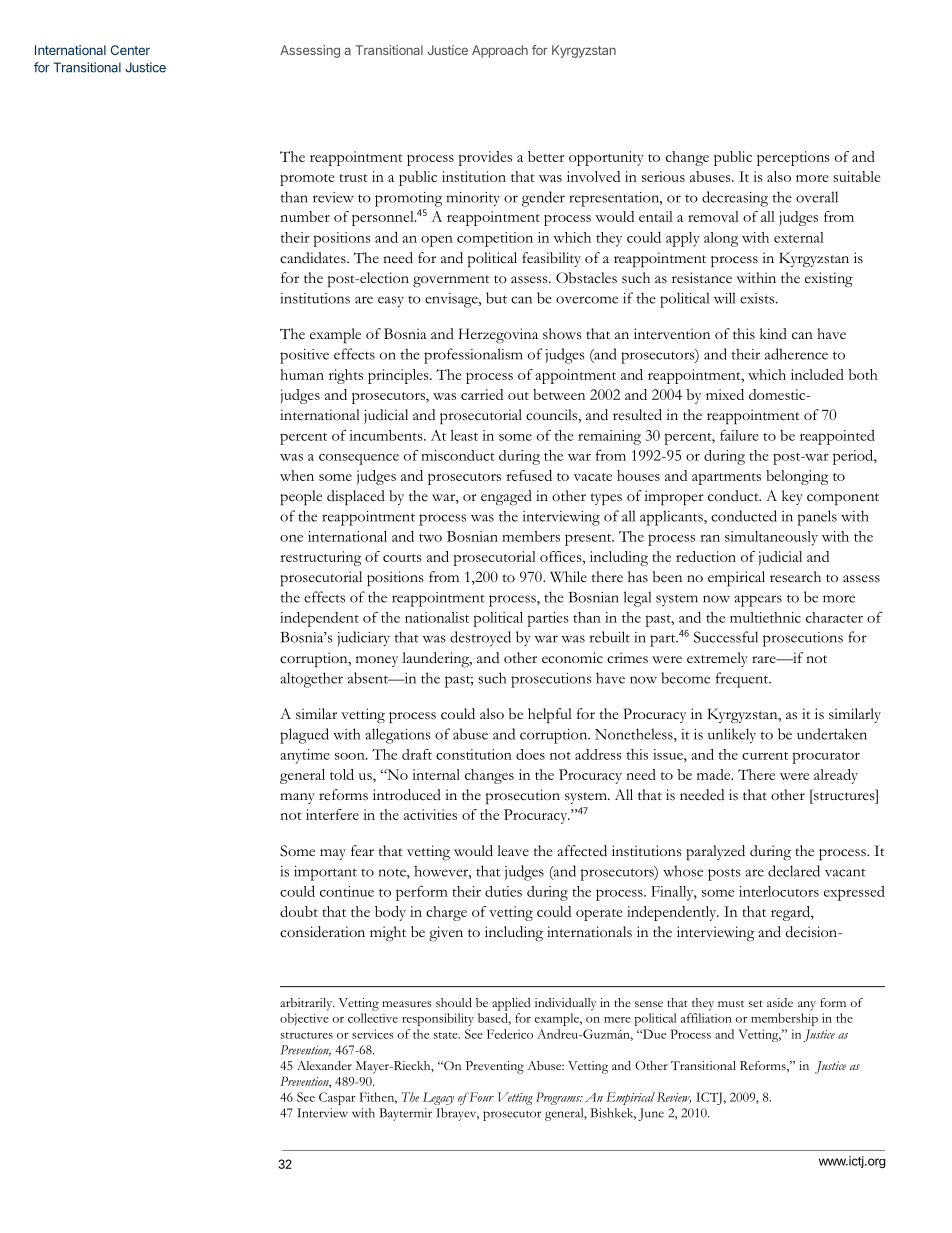 Image resolution: width=952 pixels, height=1233 pixels. Describe the element at coordinates (311, 680) in the image. I see `altogether` at that location.
